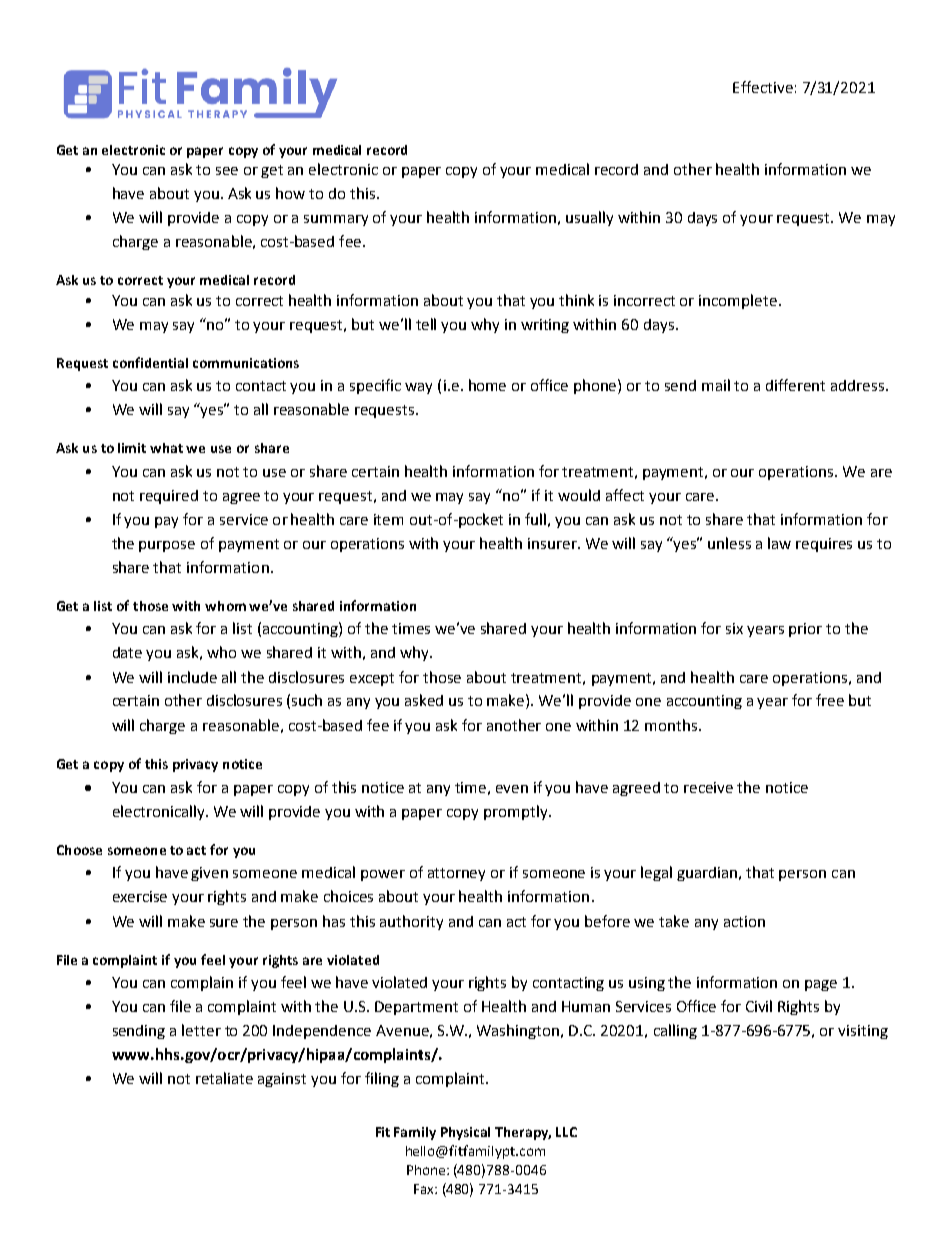 This screenshot has width=952, height=1233. What do you see at coordinates (465, 1133) in the screenshot?
I see `Physical` at bounding box center [465, 1133].
